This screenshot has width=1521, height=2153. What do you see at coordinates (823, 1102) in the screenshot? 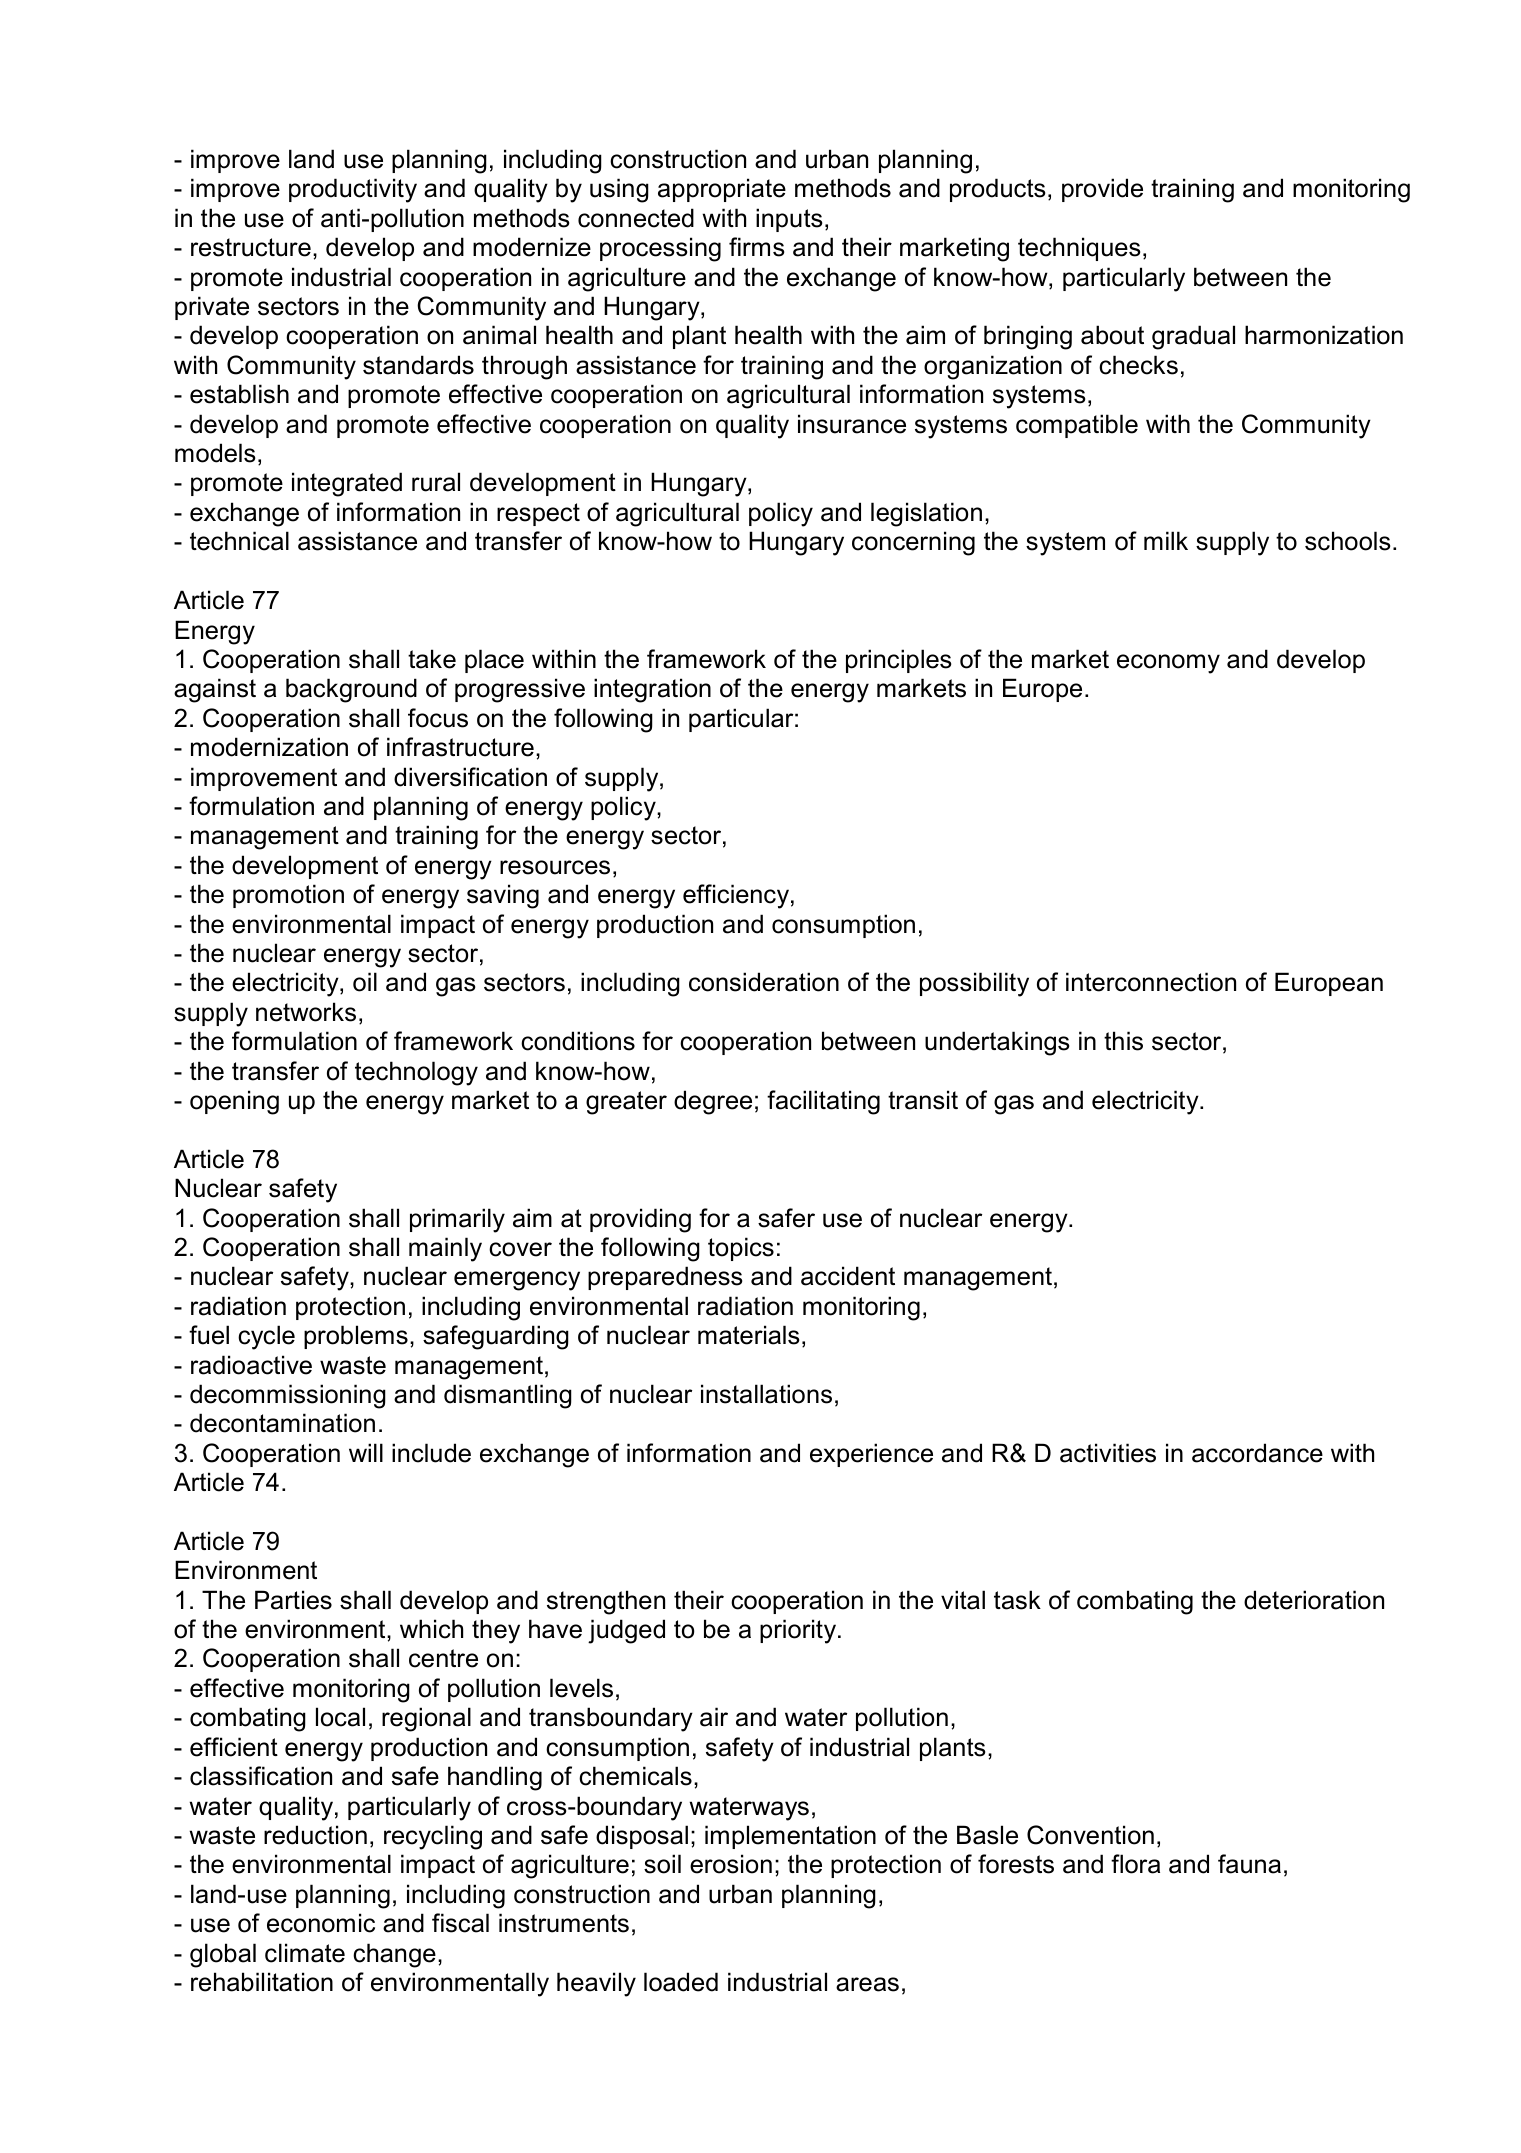
I see `facilitating` at bounding box center [823, 1102].
